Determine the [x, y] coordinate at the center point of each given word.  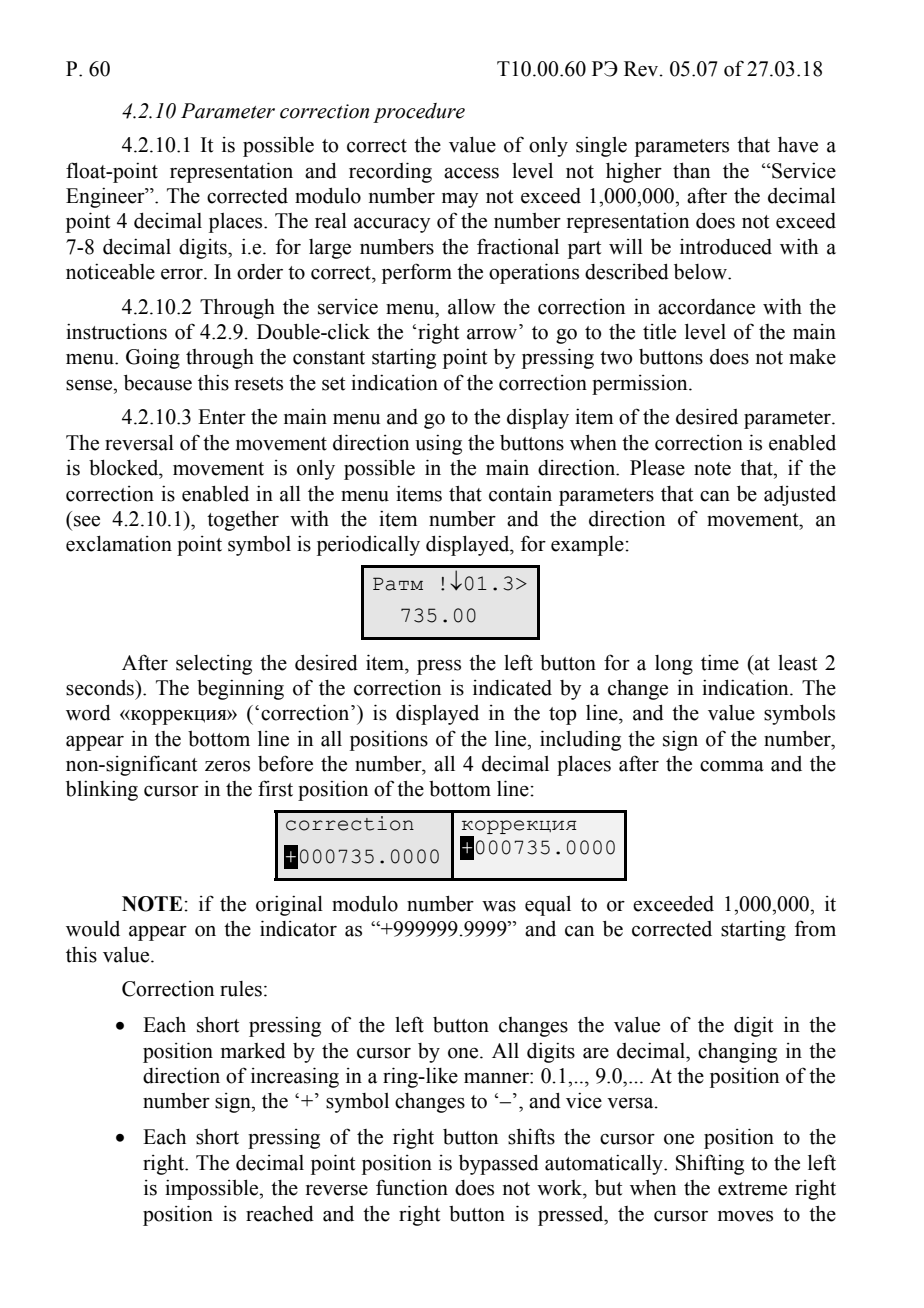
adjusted [800, 496]
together [243, 521]
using [438, 445]
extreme [752, 1189]
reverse [337, 1190]
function [412, 1187]
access [471, 173]
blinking [102, 790]
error [183, 274]
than [691, 170]
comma [732, 766]
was [499, 906]
